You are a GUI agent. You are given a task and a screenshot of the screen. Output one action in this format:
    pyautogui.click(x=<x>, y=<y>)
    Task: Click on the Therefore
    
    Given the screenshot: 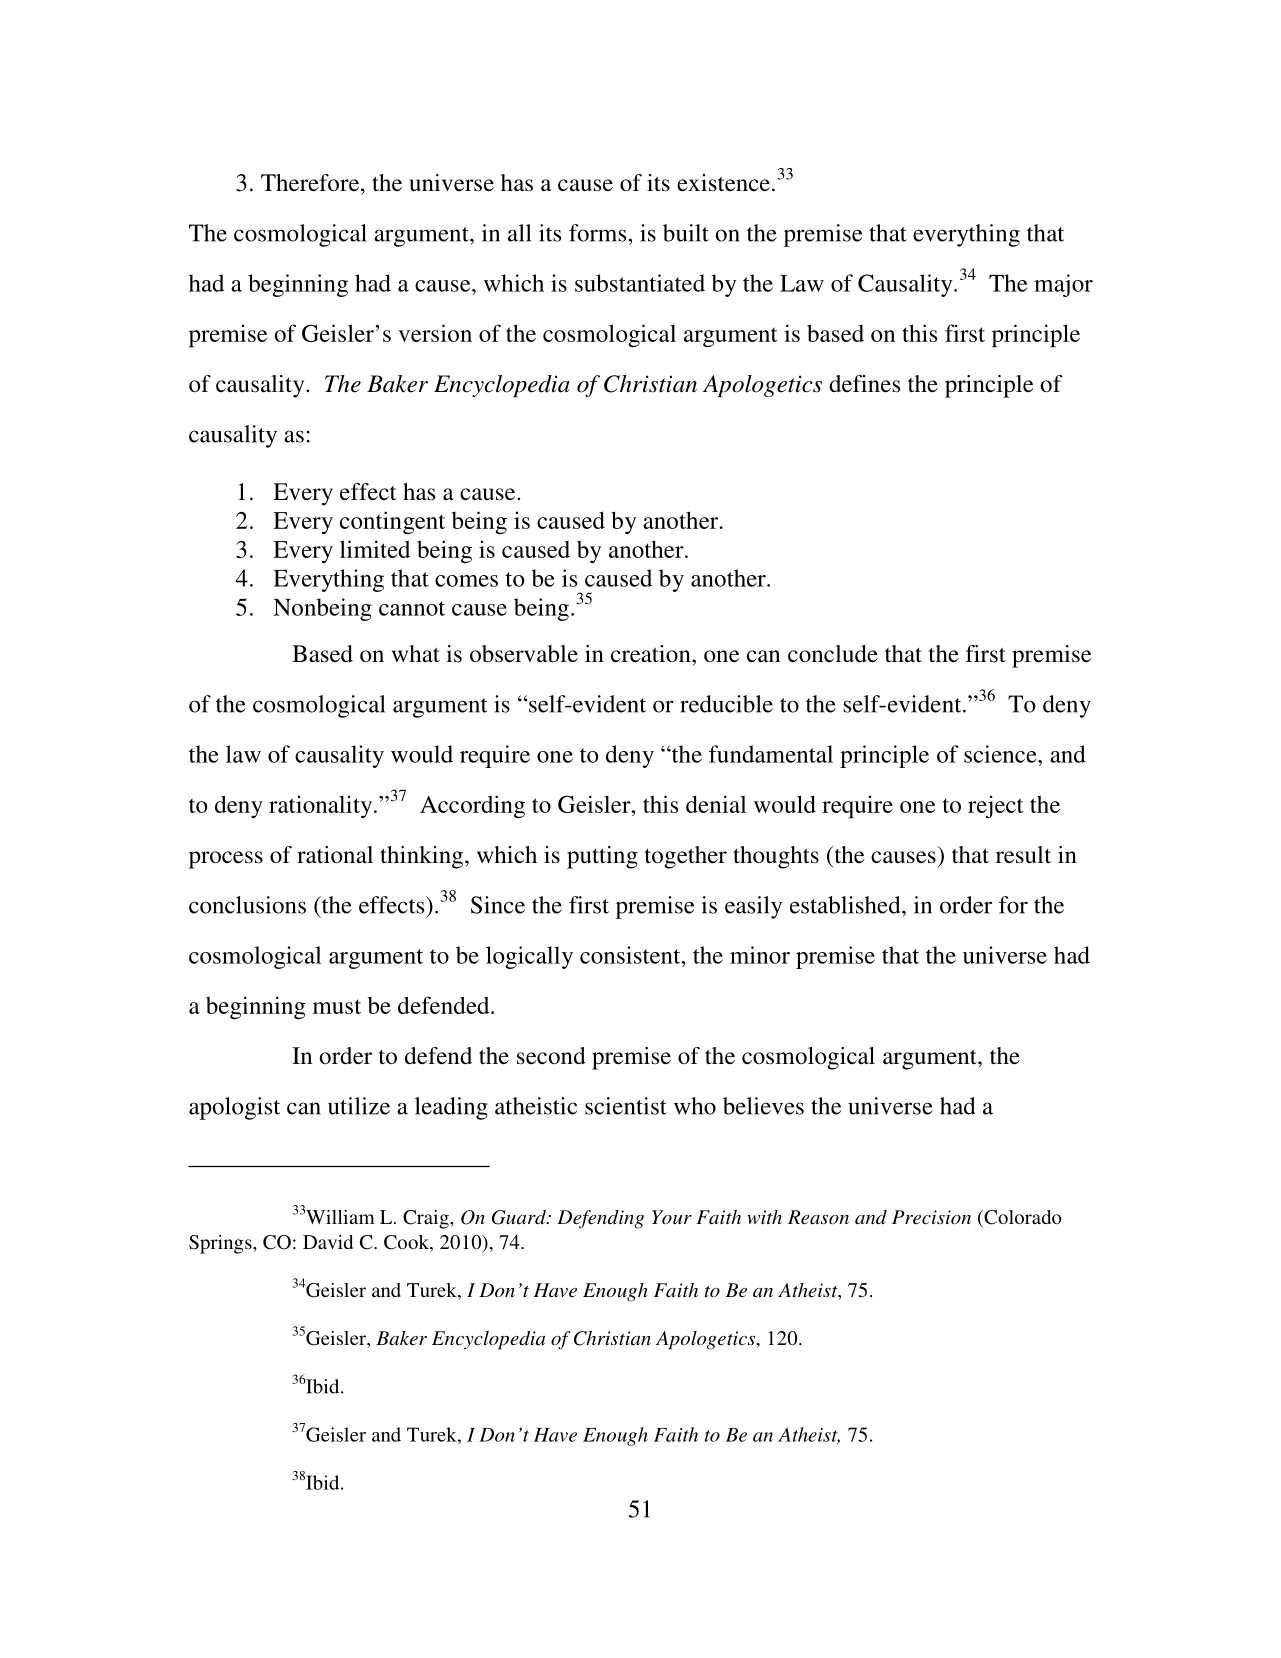 What is the action you would take?
    pyautogui.click(x=310, y=183)
